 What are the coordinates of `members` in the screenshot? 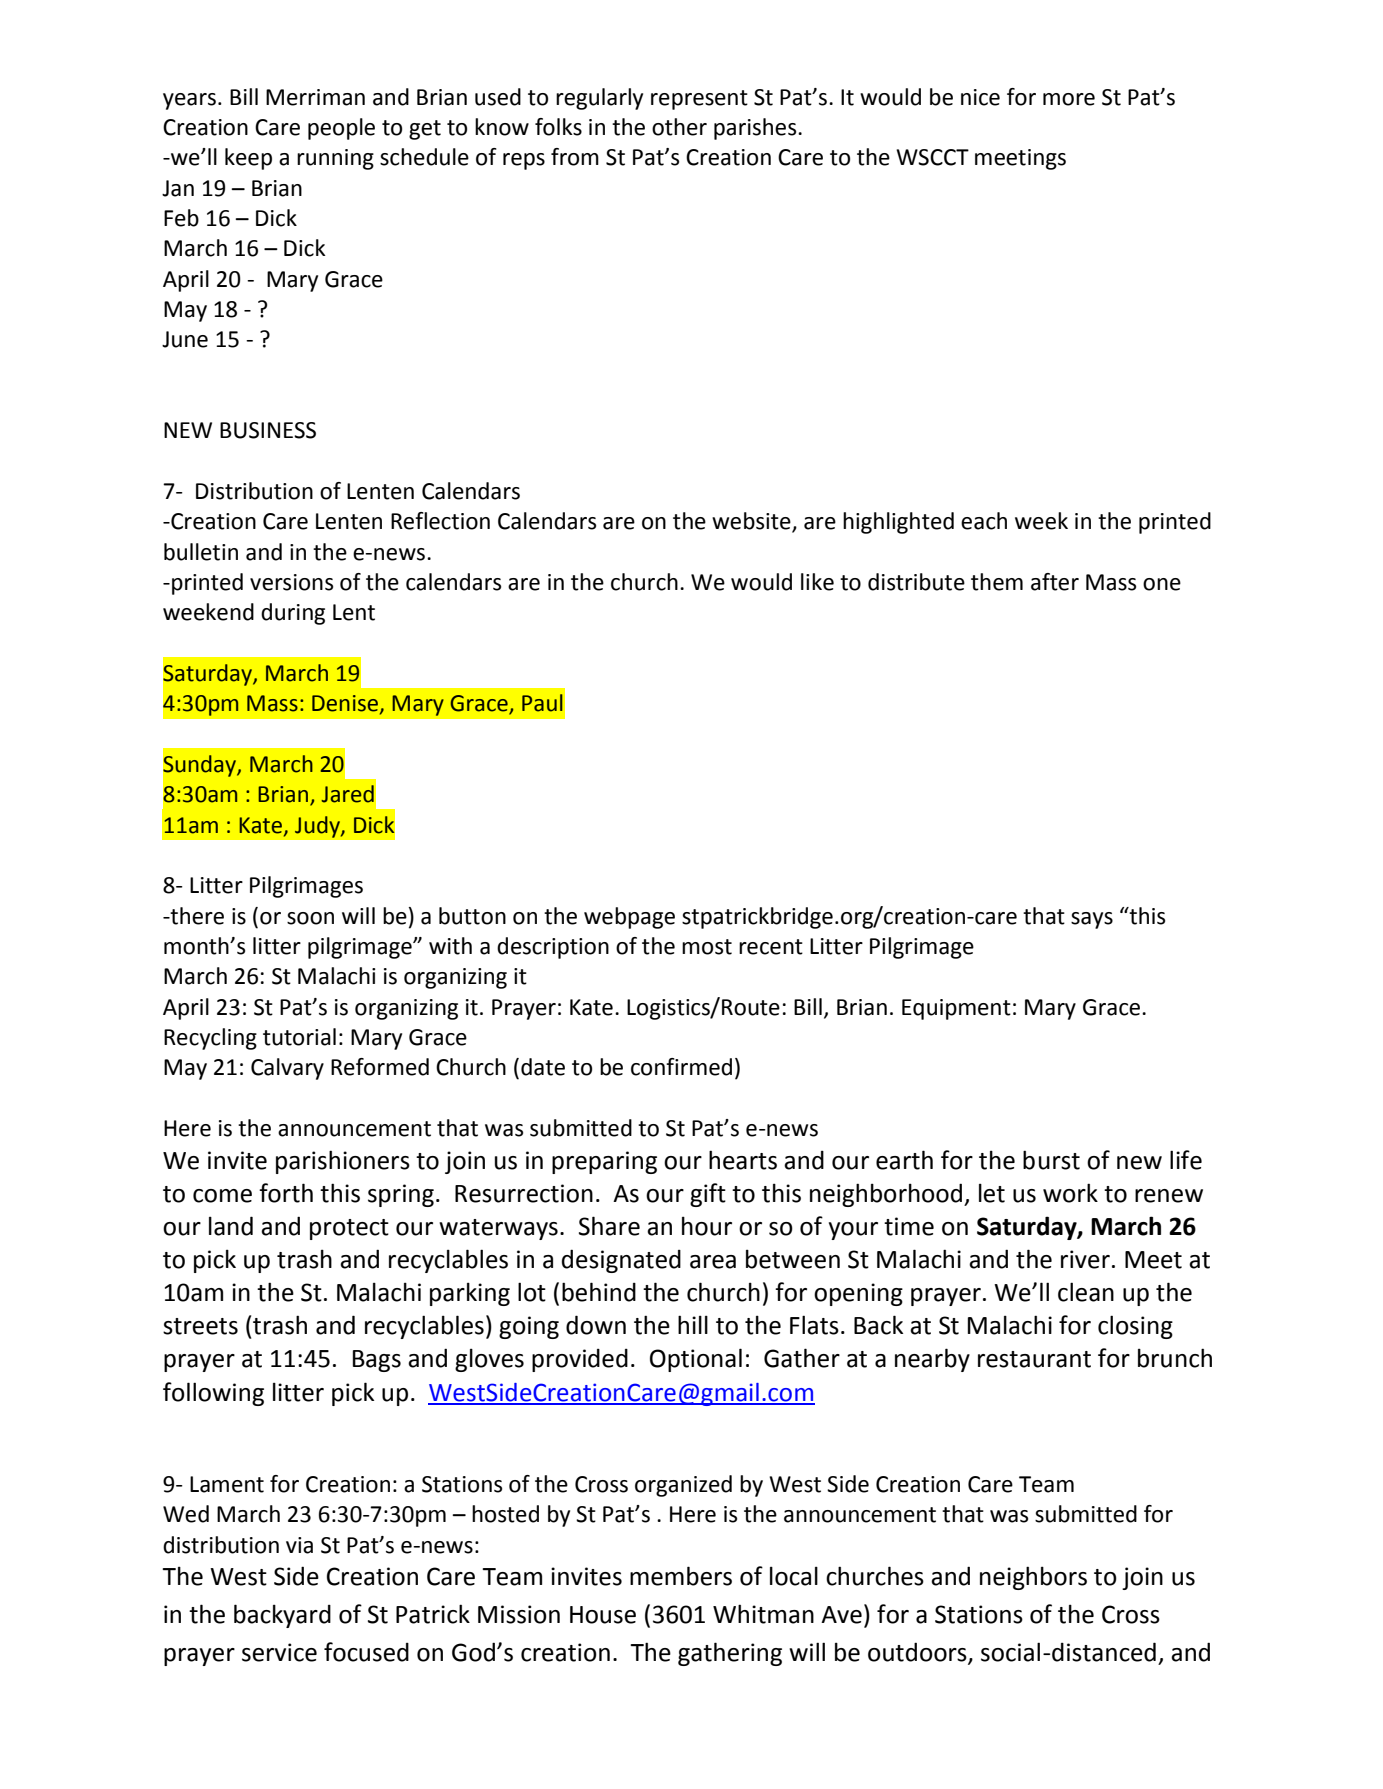 It's located at (681, 1576).
